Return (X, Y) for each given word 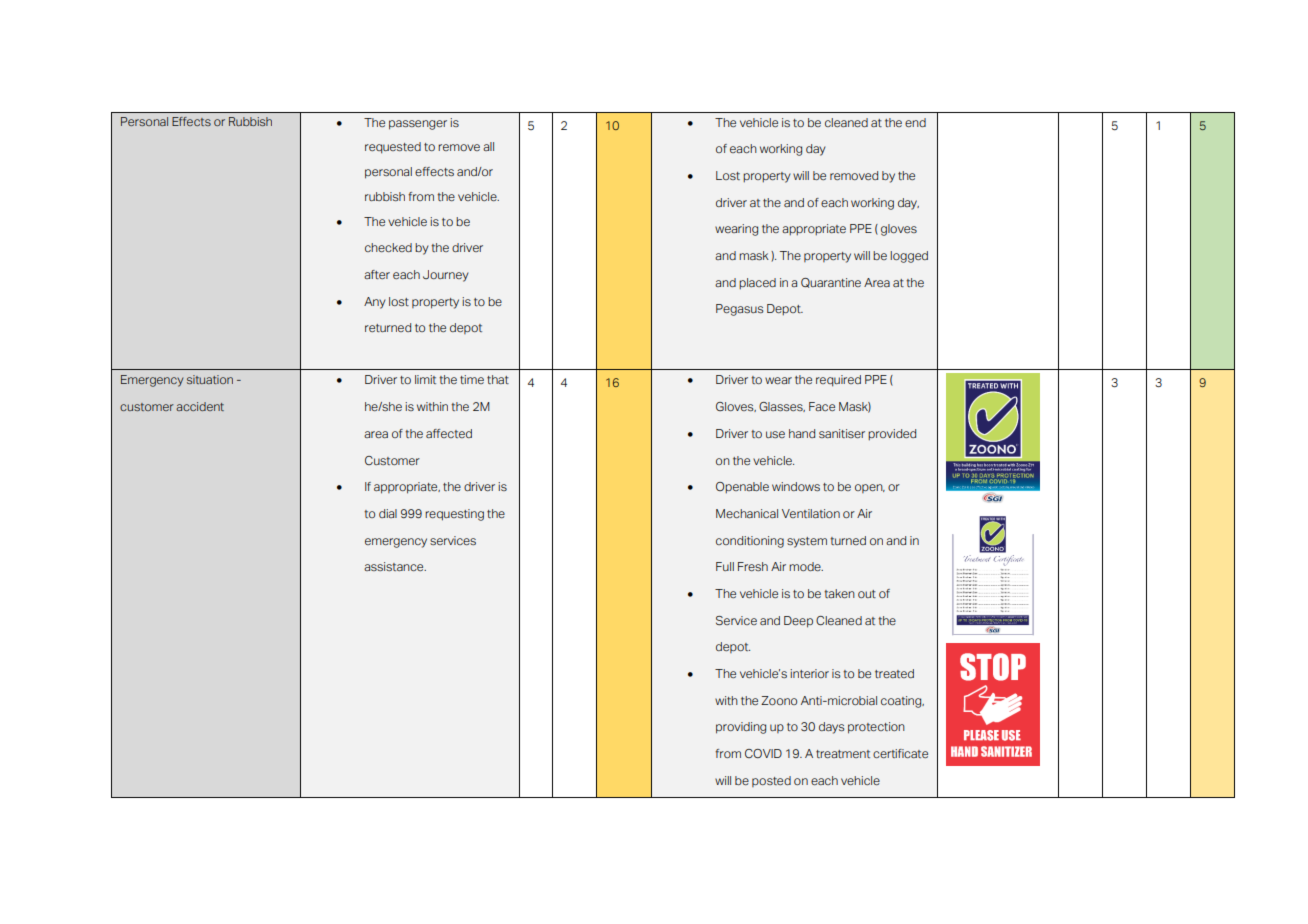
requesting (454, 515)
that (498, 379)
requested (393, 148)
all (488, 146)
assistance (395, 566)
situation (210, 379)
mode (806, 566)
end (915, 122)
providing (741, 728)
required (838, 381)
